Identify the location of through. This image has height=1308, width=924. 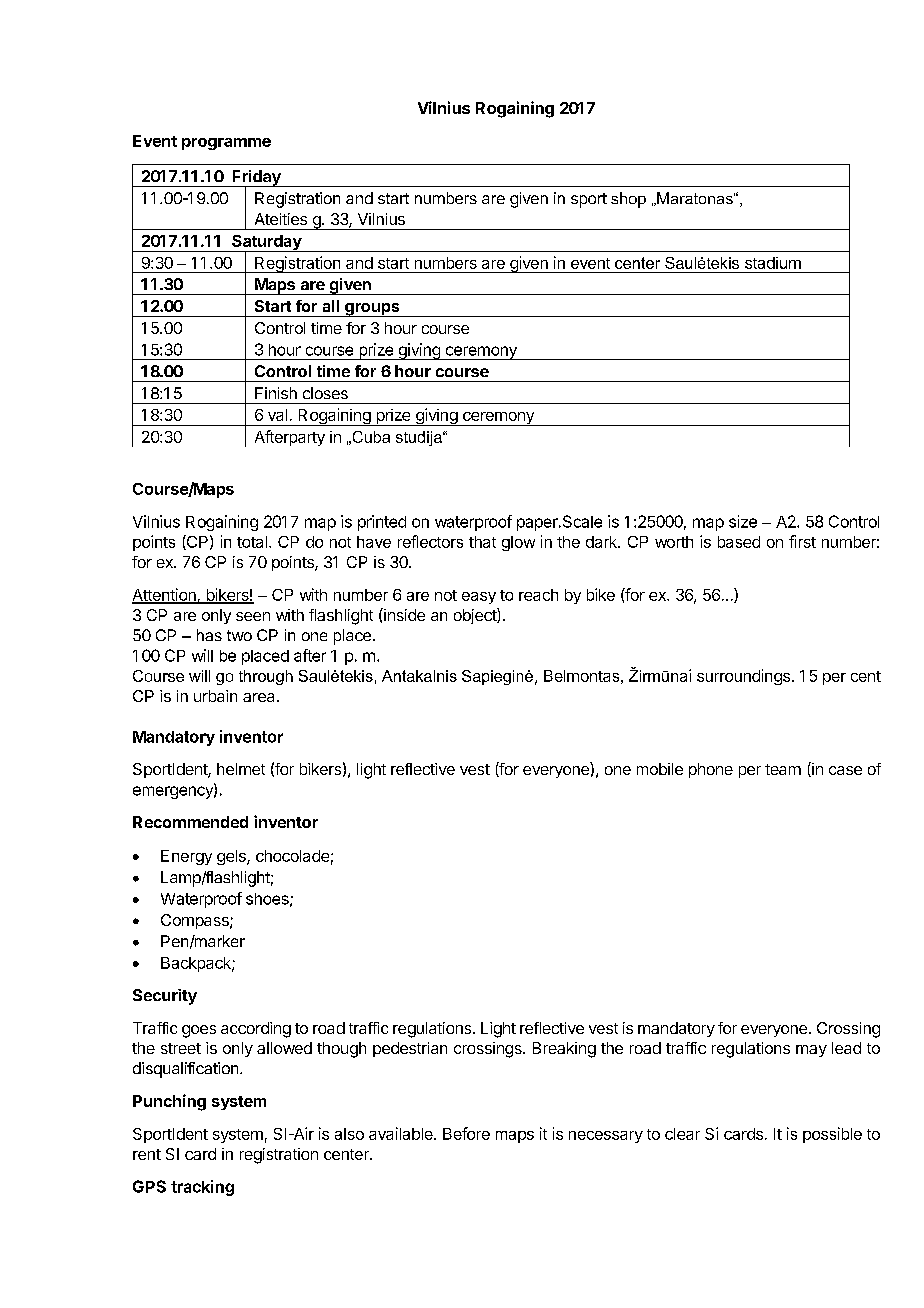
(266, 677).
